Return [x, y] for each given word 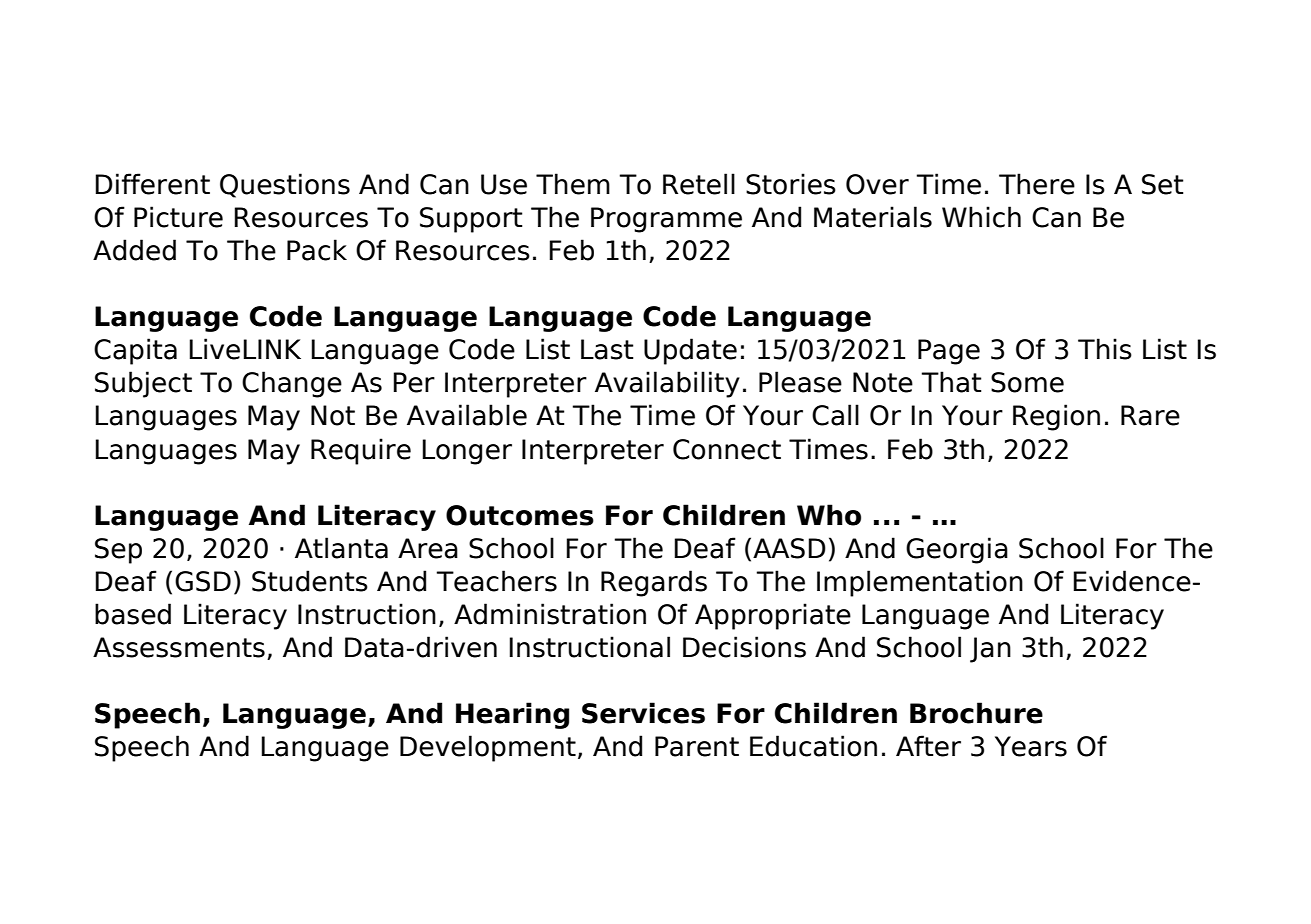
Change [292, 384]
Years [1031, 746]
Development [488, 748]
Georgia [957, 550]
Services [643, 713]
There [1037, 184]
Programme [666, 220]
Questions [285, 185]
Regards [654, 583]
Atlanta [341, 548]
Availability [667, 384]
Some [1027, 382]
